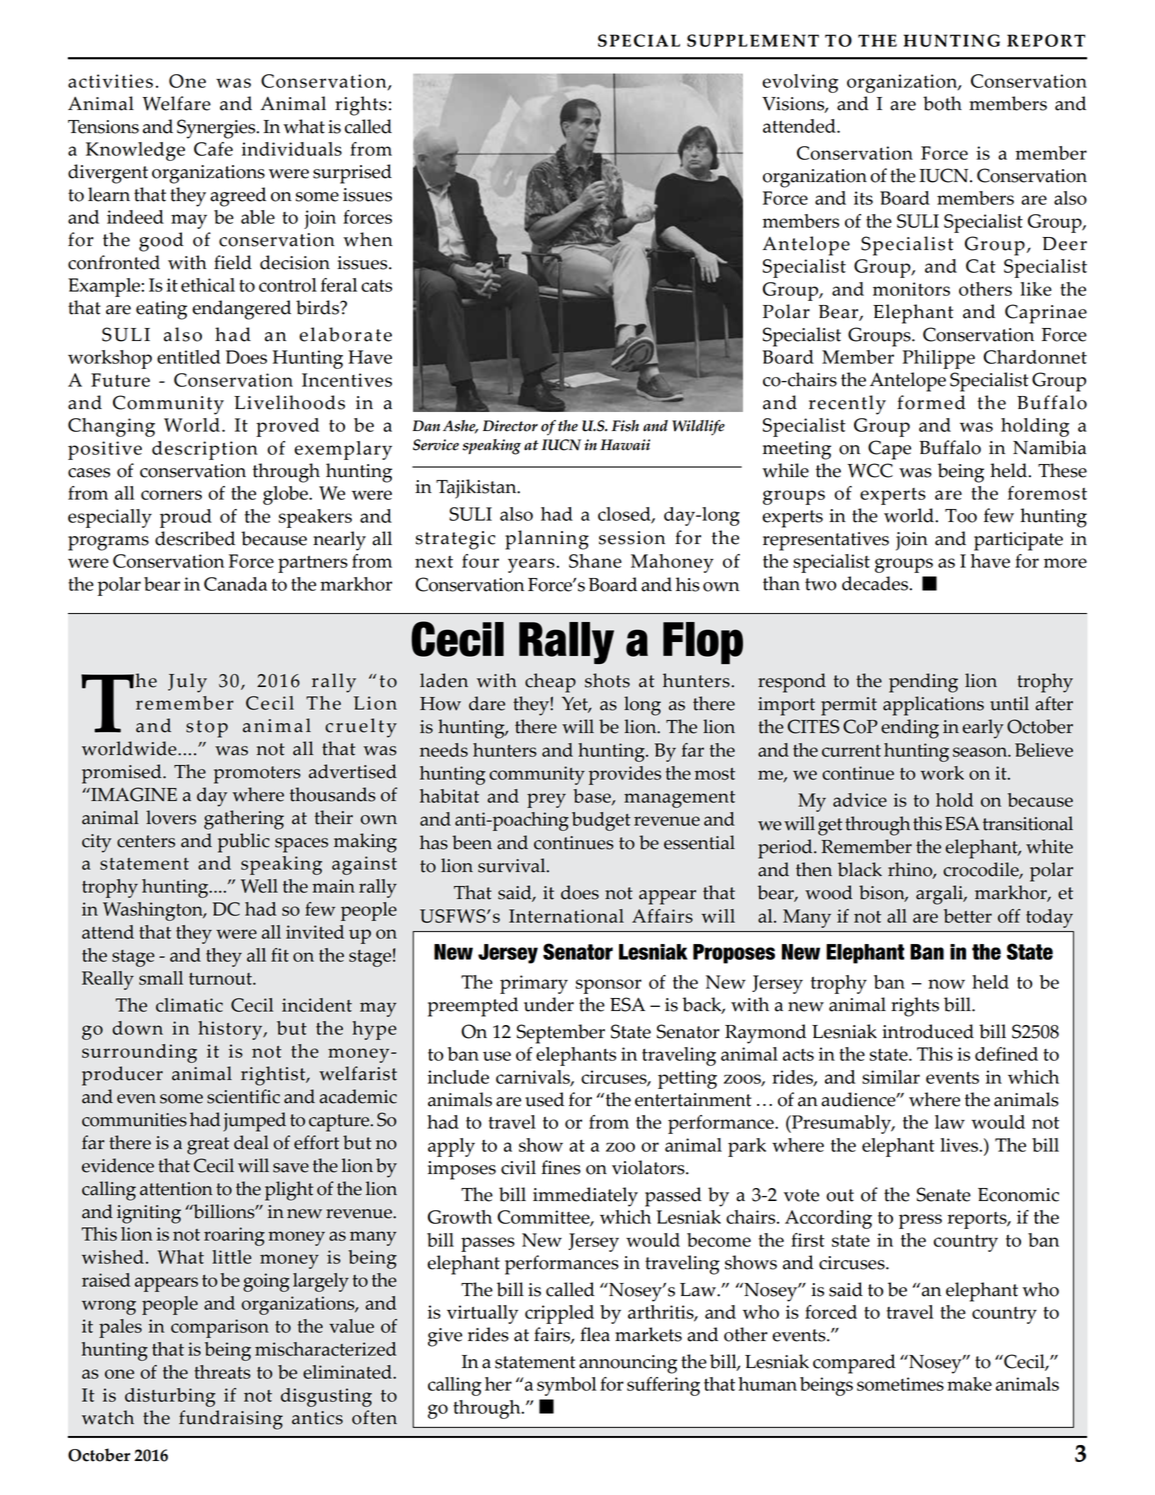  What do you see at coordinates (223, 1372) in the screenshot?
I see `threats` at bounding box center [223, 1372].
